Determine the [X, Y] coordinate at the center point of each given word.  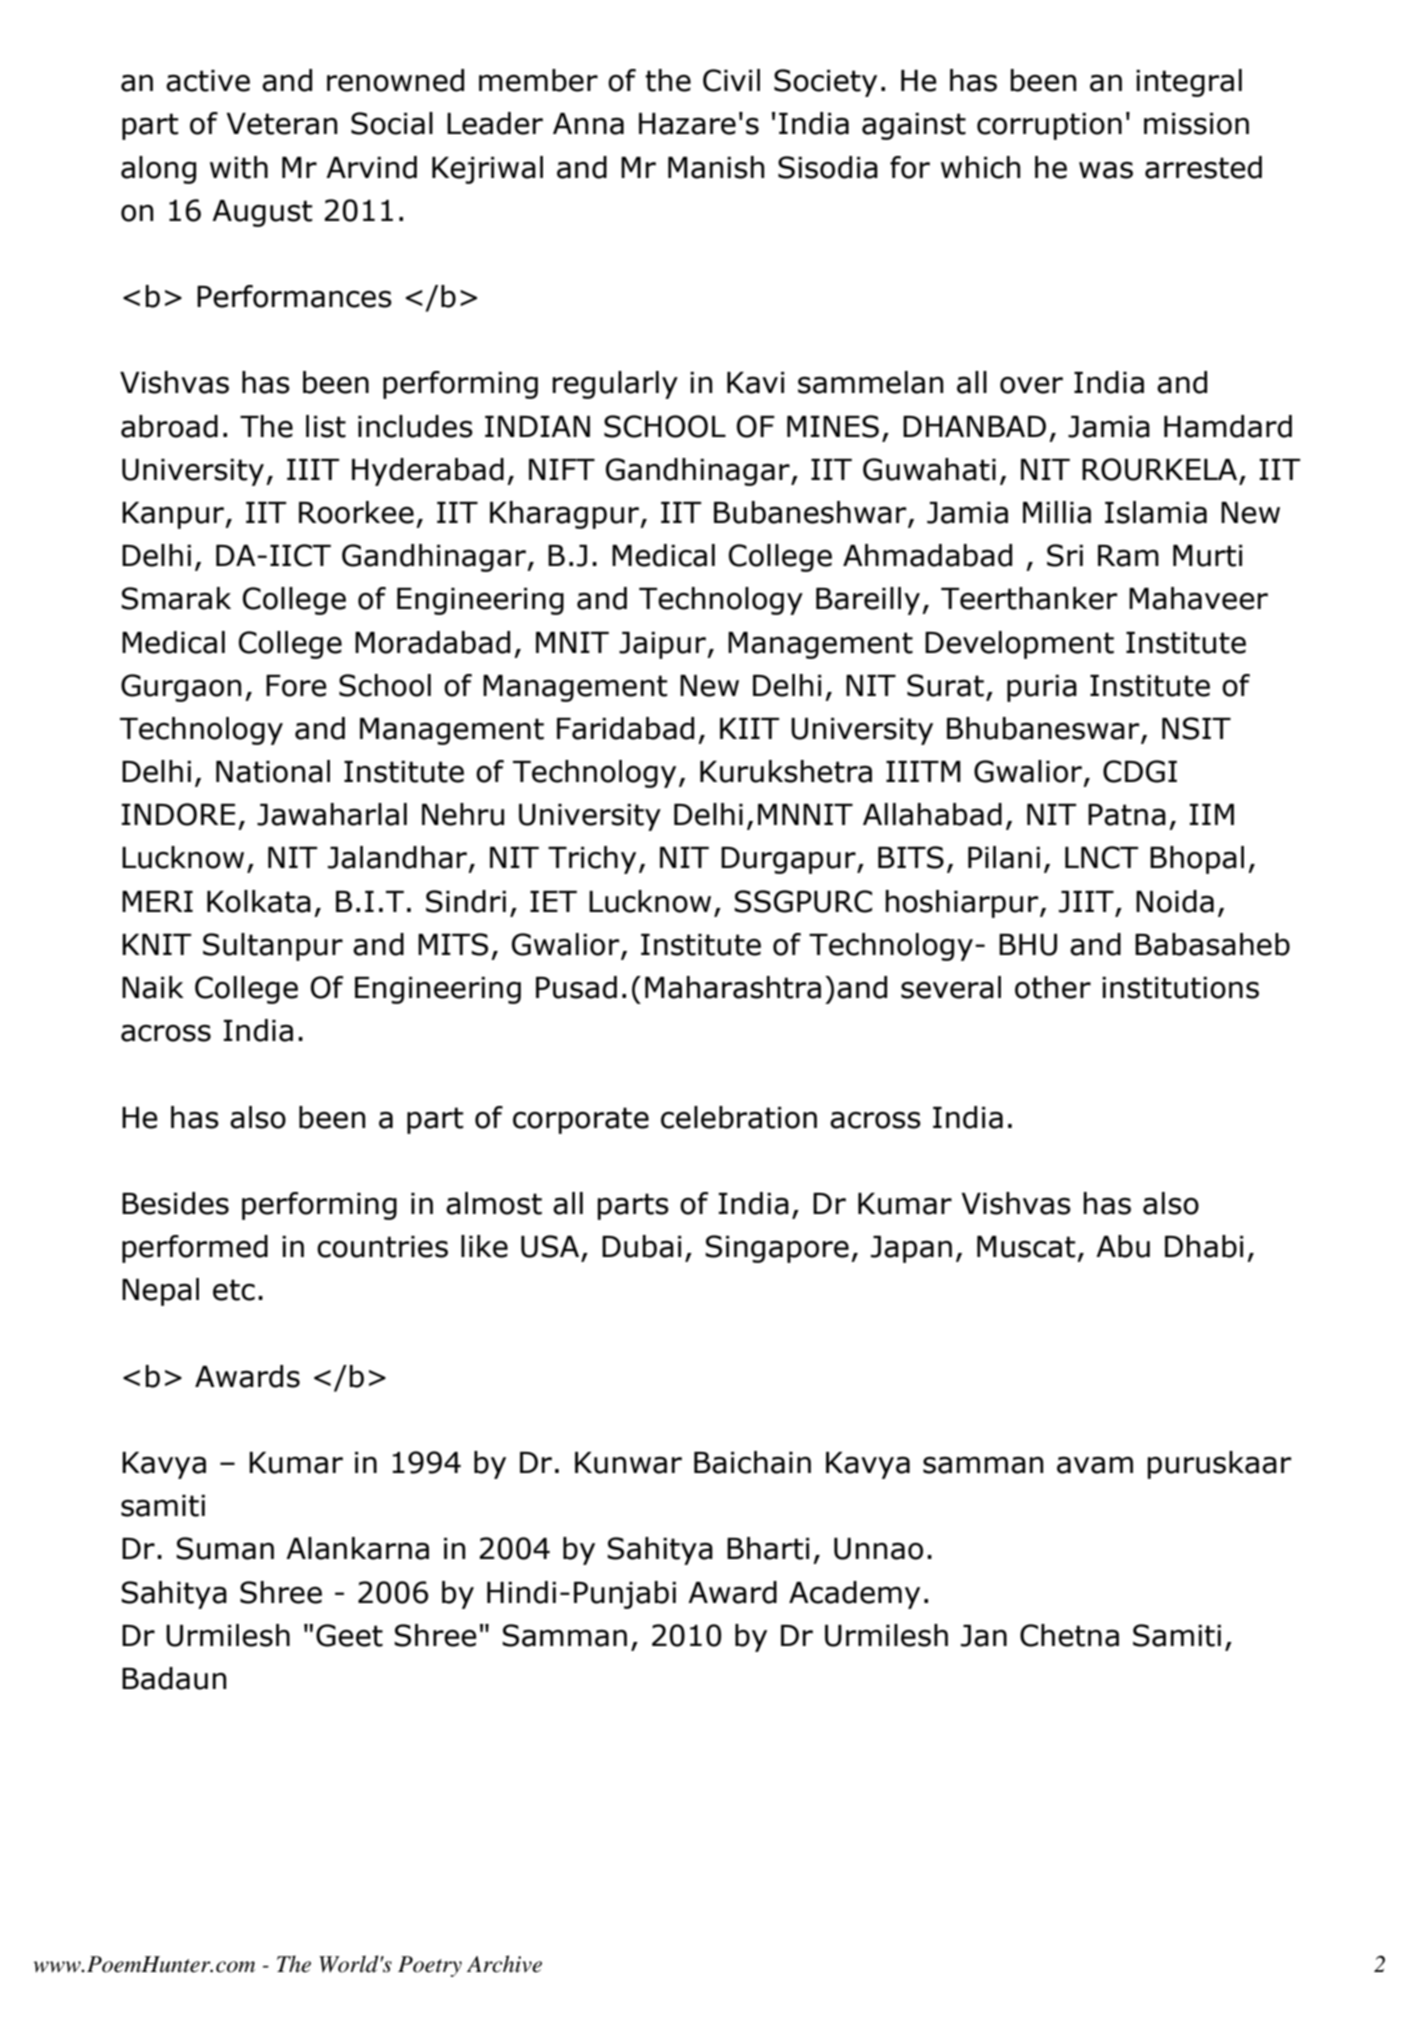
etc [234, 1290]
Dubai [642, 1246]
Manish [716, 167]
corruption [1049, 126]
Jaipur [663, 645]
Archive [504, 1964]
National [273, 771]
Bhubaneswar [1044, 729]
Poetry [430, 1966]
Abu [1123, 1246]
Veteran [282, 124]
